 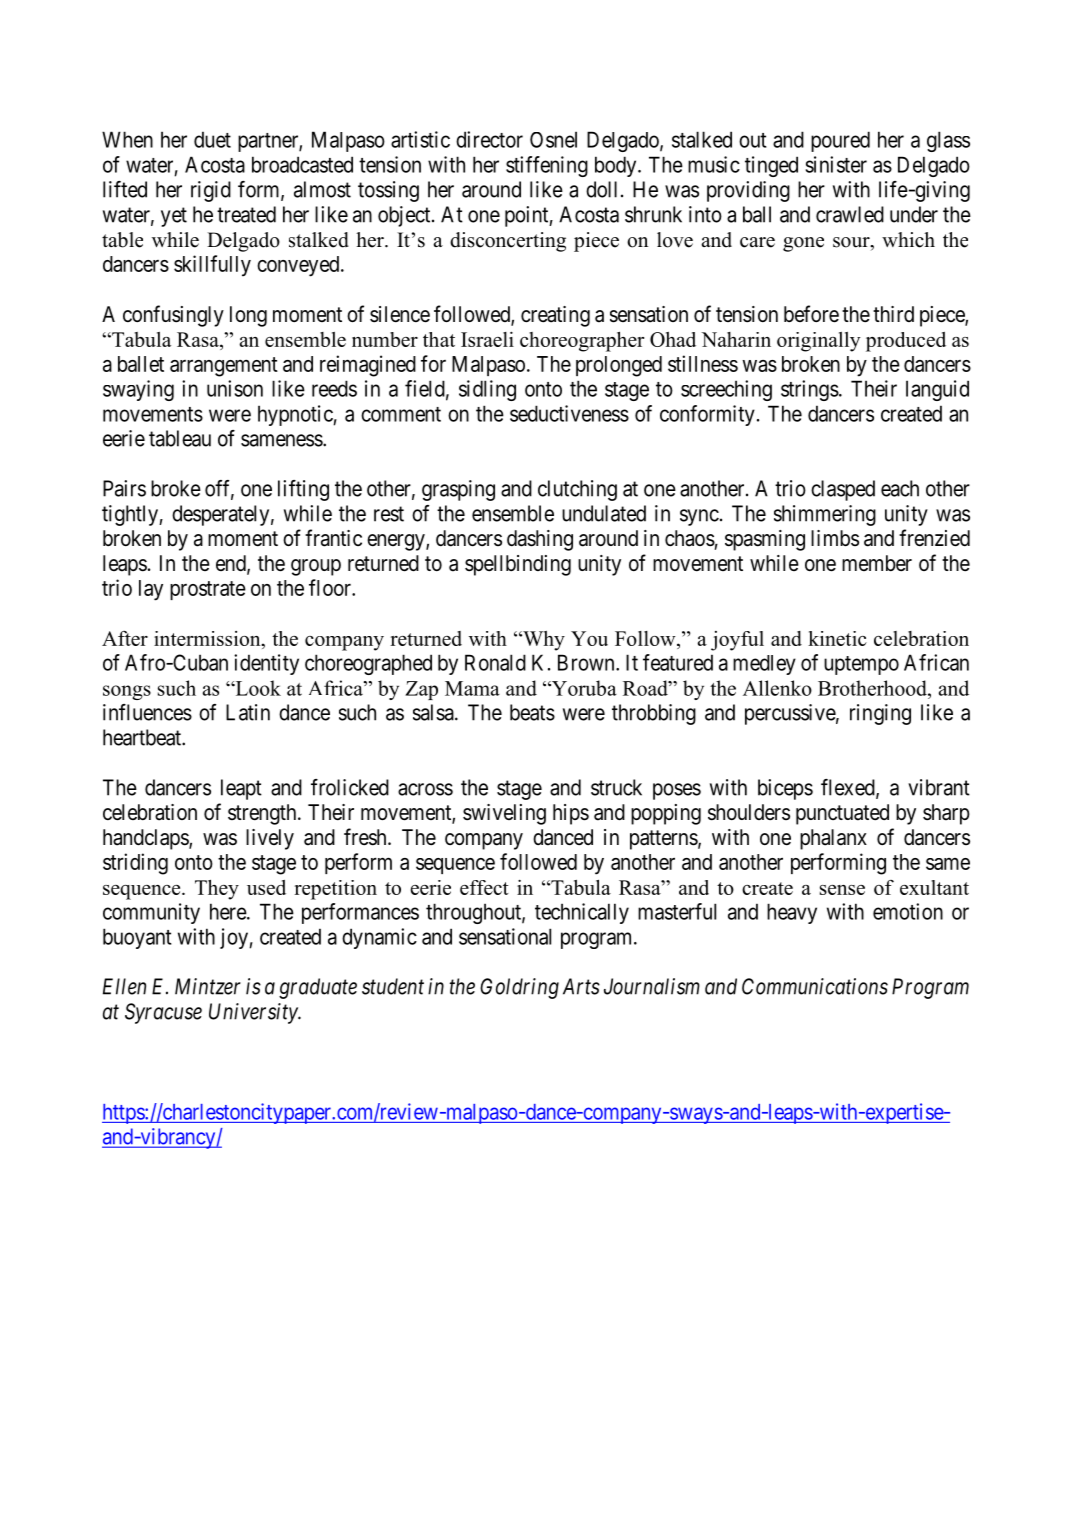 What do you see at coordinates (836, 164) in the screenshot?
I see `sinister` at bounding box center [836, 164].
